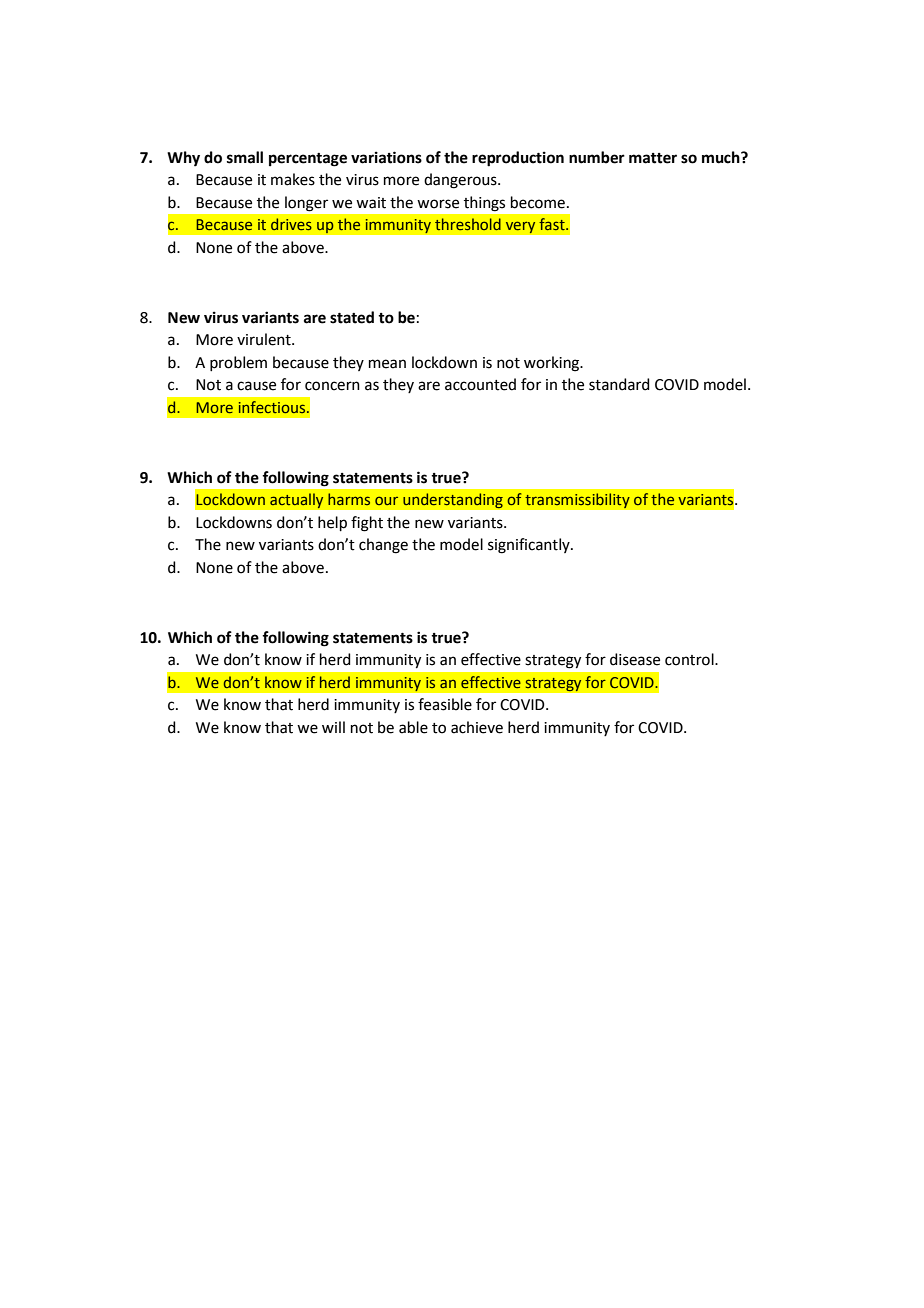 Image resolution: width=924 pixels, height=1308 pixels. Describe the element at coordinates (333, 727) in the screenshot. I see `will` at that location.
